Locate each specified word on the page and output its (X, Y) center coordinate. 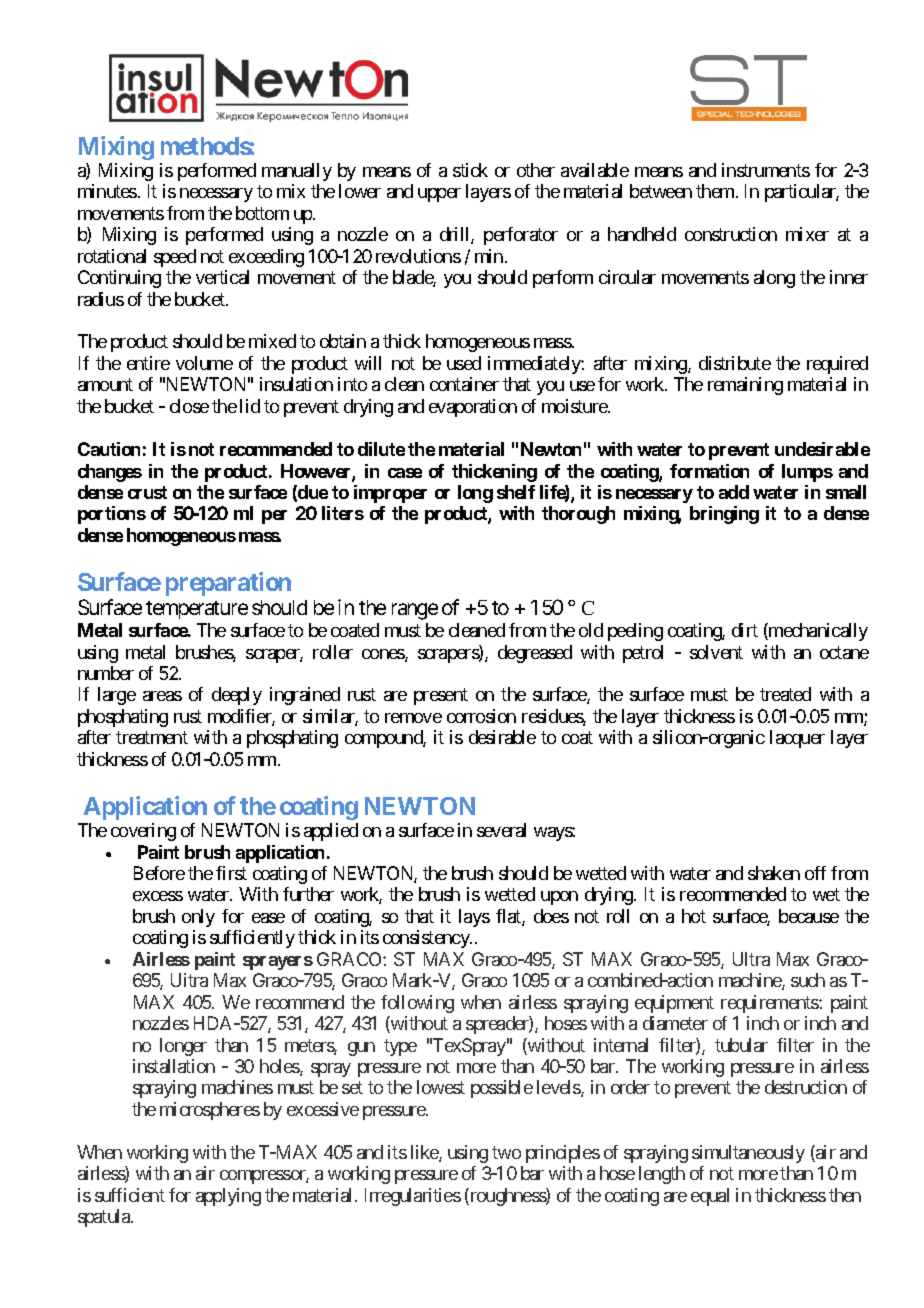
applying (228, 1197)
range (415, 612)
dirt (745, 630)
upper (439, 195)
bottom (262, 213)
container (464, 384)
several (501, 830)
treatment (152, 738)
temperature (197, 610)
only (198, 918)
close (189, 406)
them (715, 191)
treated (785, 694)
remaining (745, 386)
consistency (427, 939)
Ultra (751, 959)
